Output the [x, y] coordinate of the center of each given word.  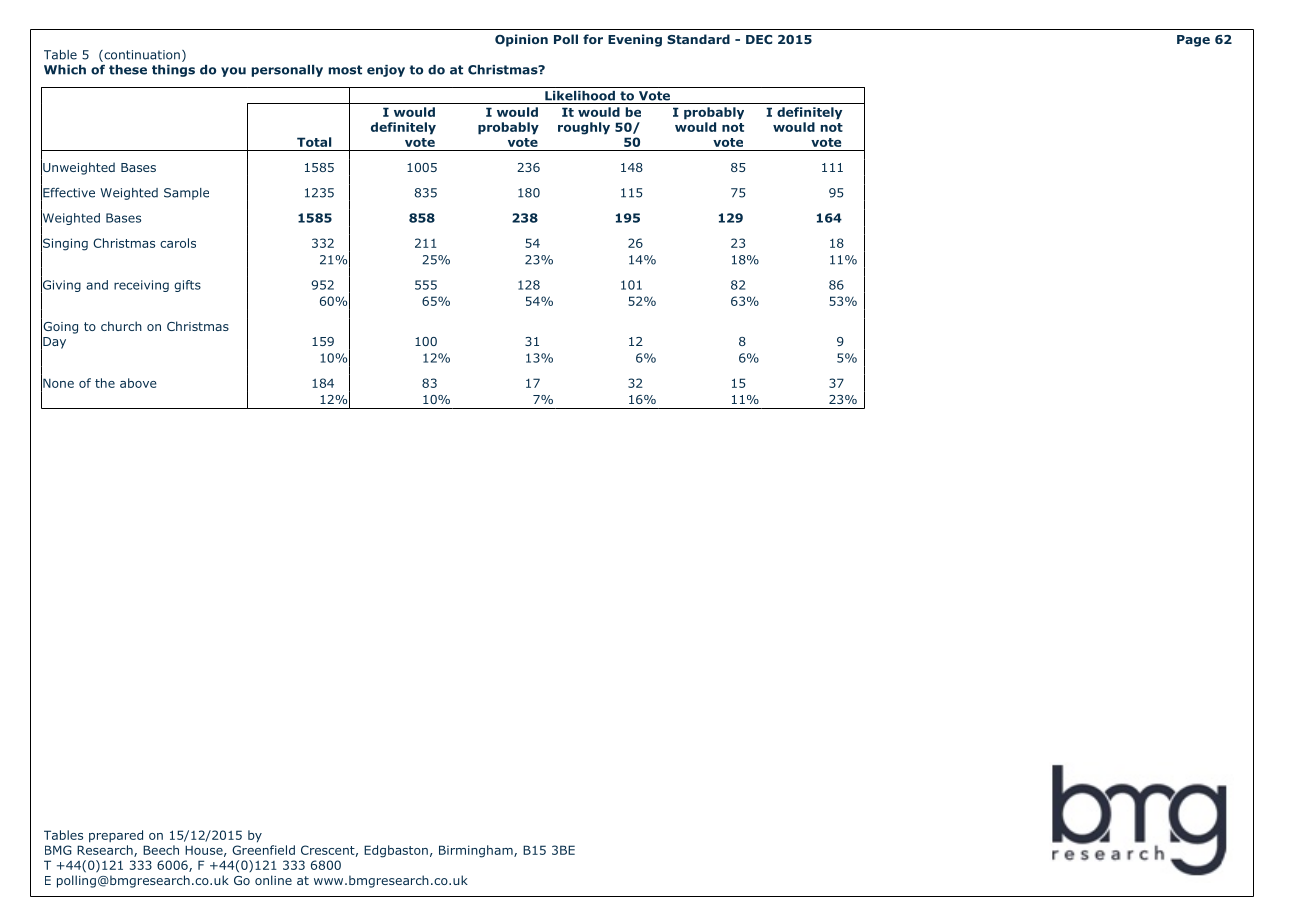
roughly [584, 128]
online [273, 880]
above [138, 383]
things [173, 71]
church [121, 326]
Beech [161, 850]
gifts [187, 286]
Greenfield [263, 850]
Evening [635, 40]
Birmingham [477, 851]
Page [1193, 41]
